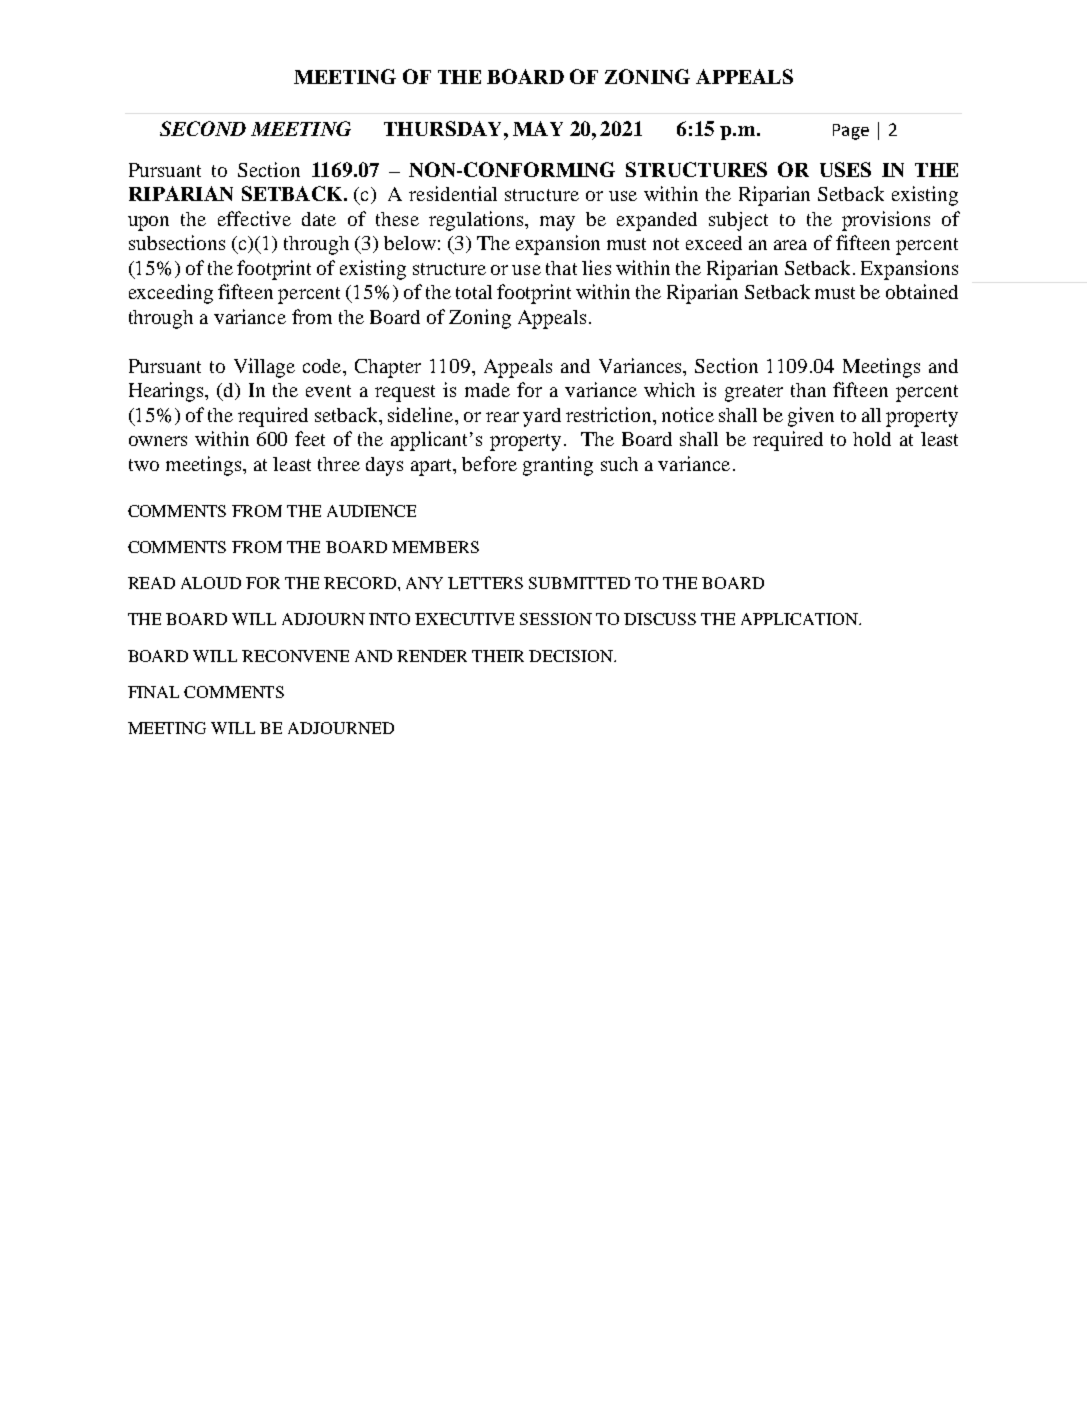  What do you see at coordinates (444, 128) in the screenshot?
I see `THURSDAY` at bounding box center [444, 128].
